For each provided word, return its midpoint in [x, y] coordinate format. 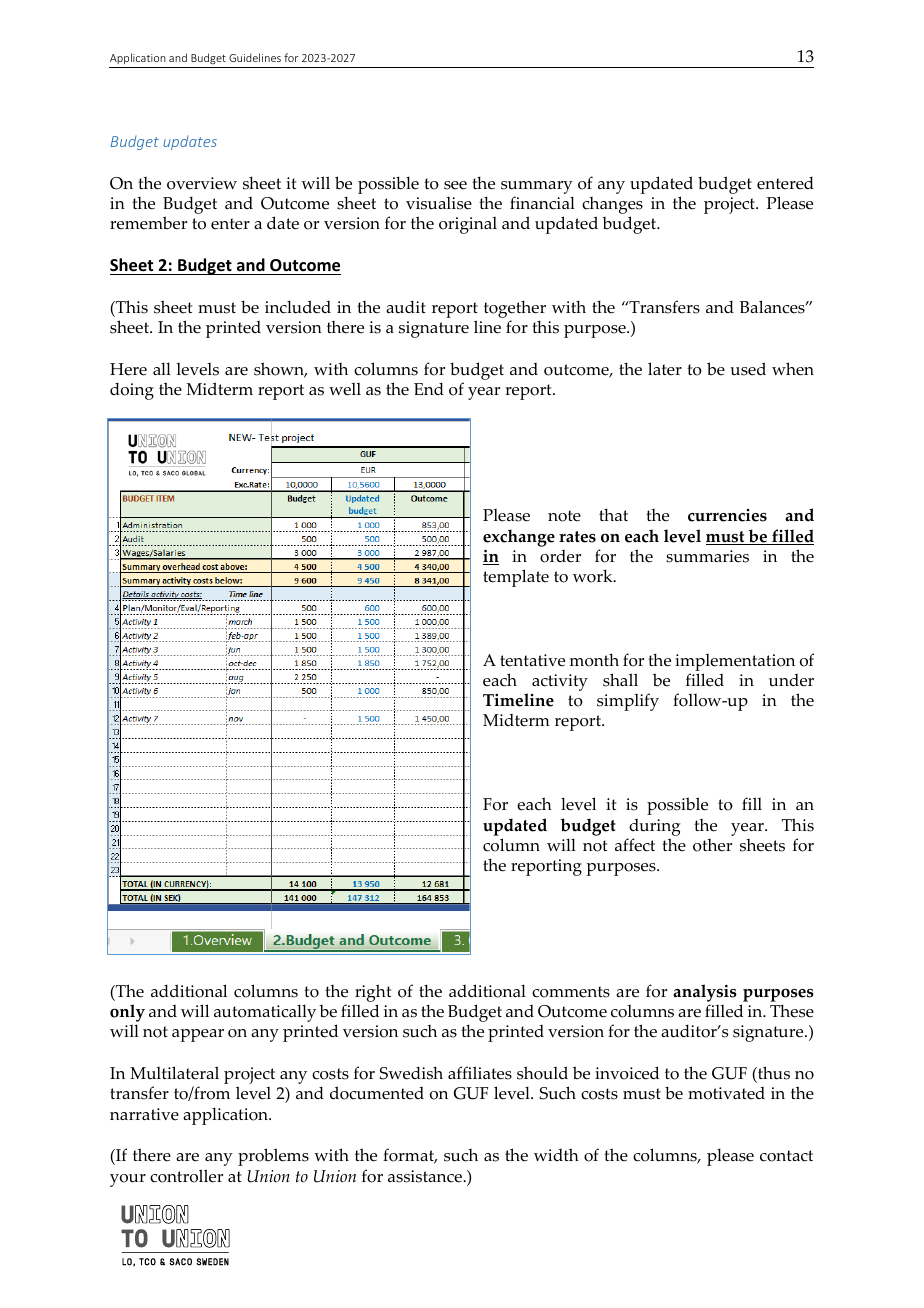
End [429, 388]
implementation [735, 662]
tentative [532, 660]
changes [612, 207]
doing [132, 391]
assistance [426, 1176]
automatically [265, 1013]
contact [786, 1156]
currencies [727, 515]
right [373, 993]
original [468, 225]
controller [186, 1176]
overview [202, 183]
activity [560, 682]
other [712, 845]
